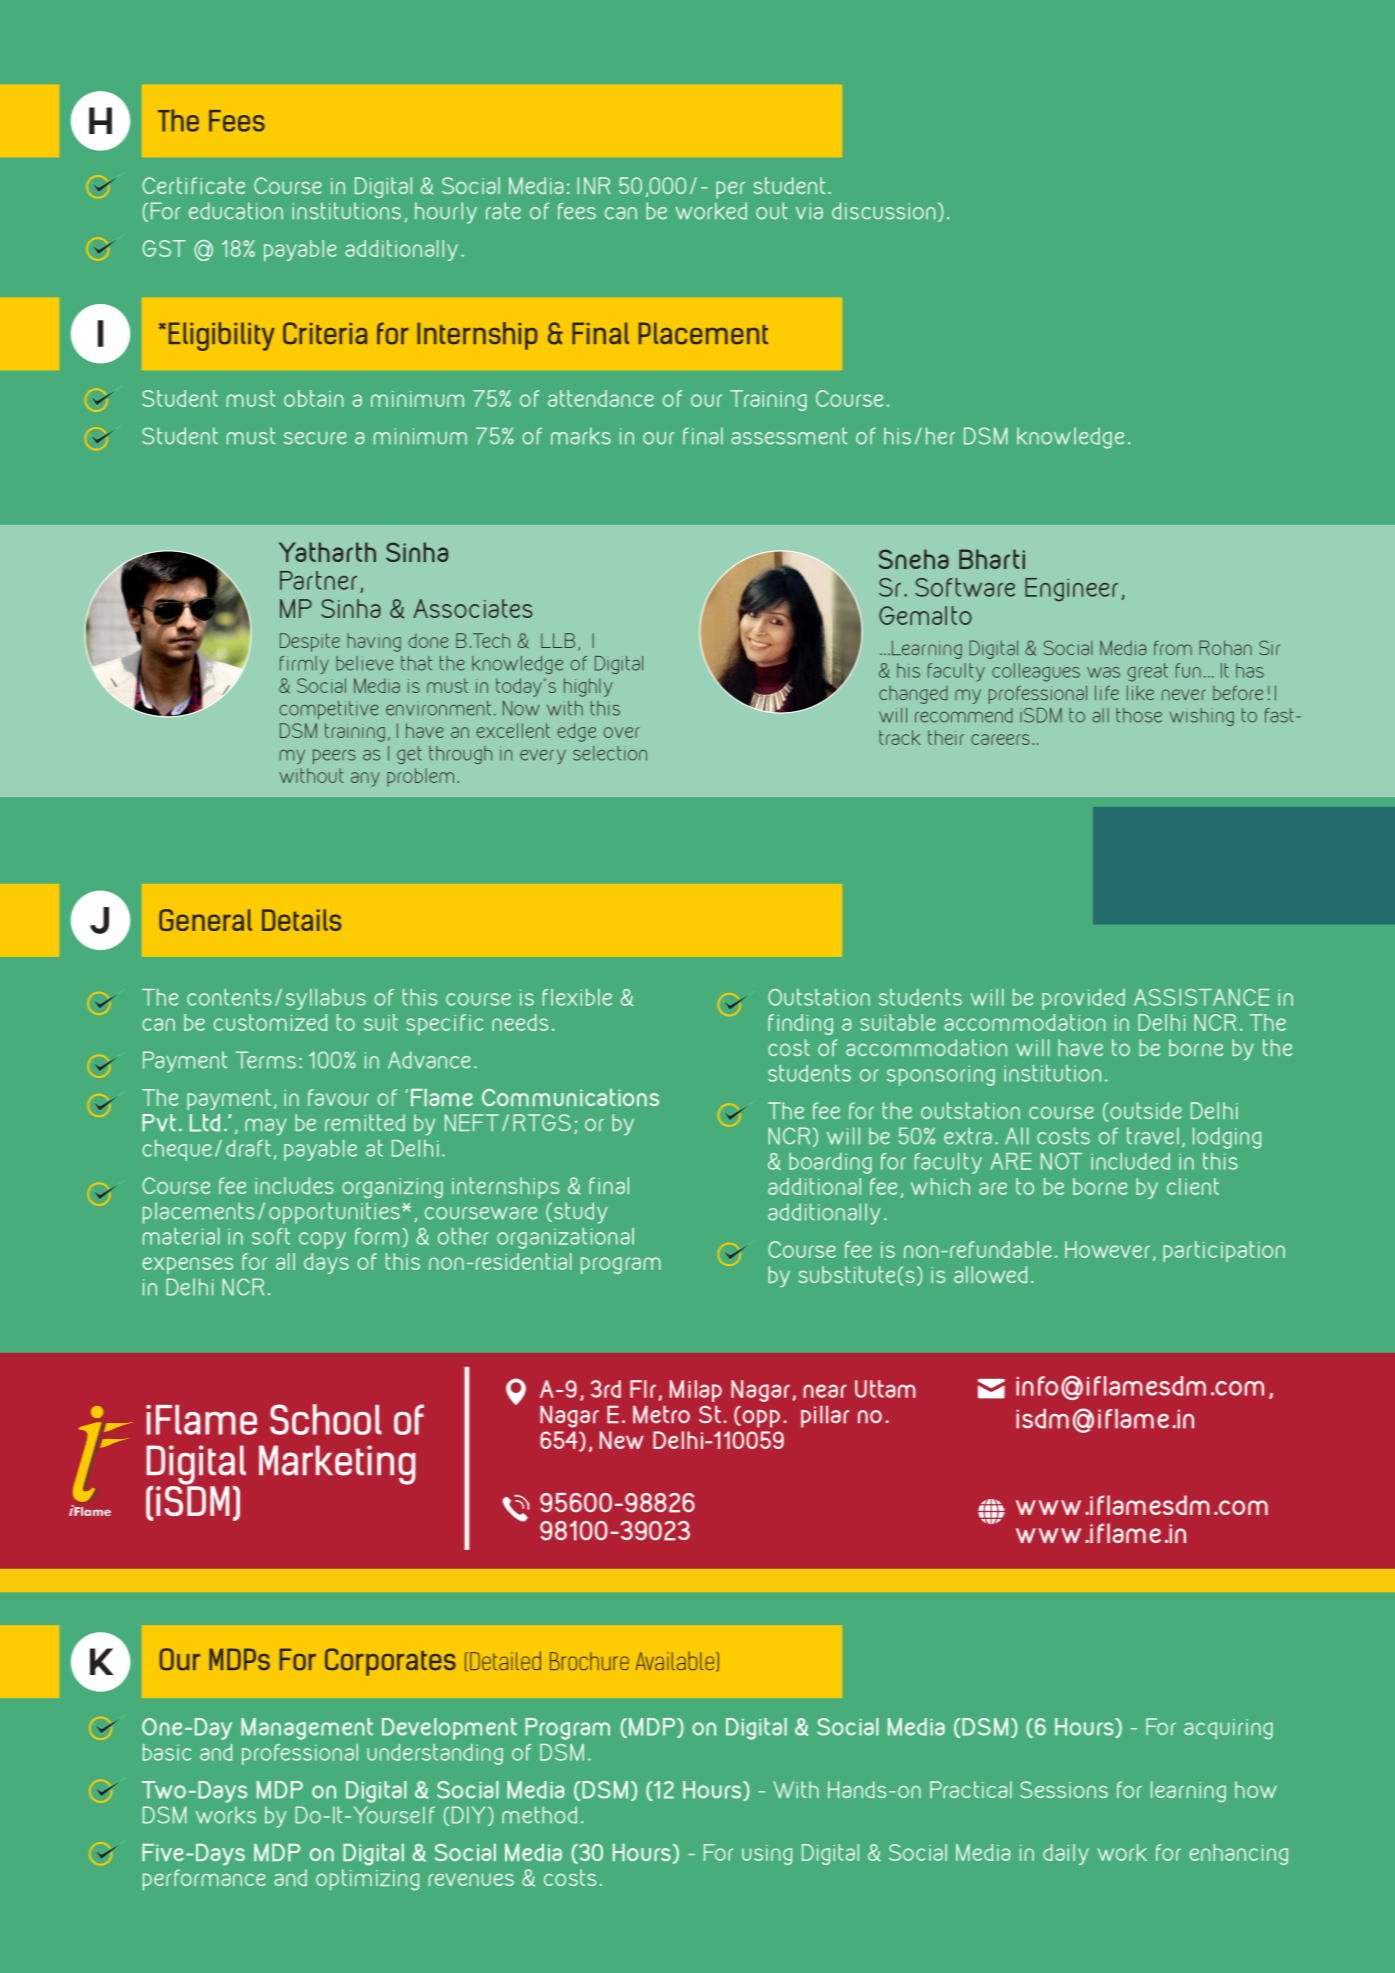 Image resolution: width=1395 pixels, height=1973 pixels. I want to click on customized, so click(270, 1022).
